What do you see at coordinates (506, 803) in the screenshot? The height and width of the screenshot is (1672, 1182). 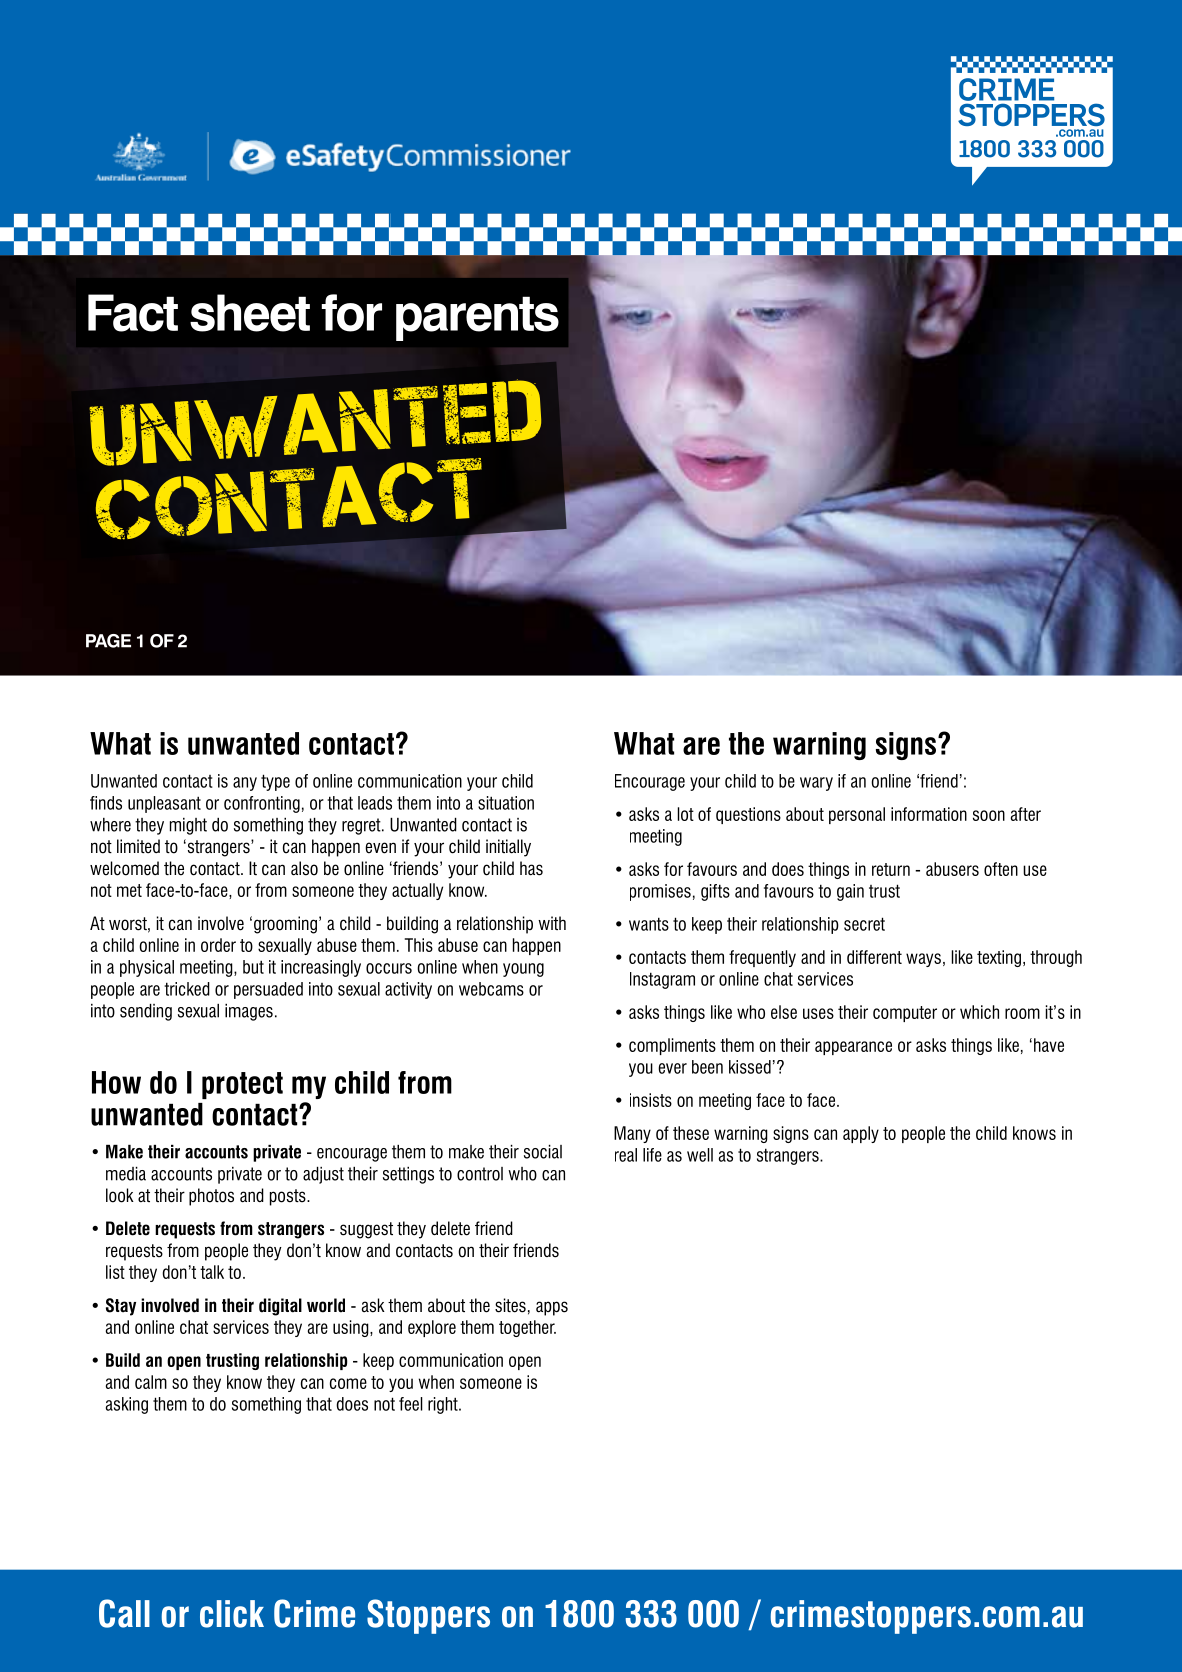 I see `situation` at bounding box center [506, 803].
